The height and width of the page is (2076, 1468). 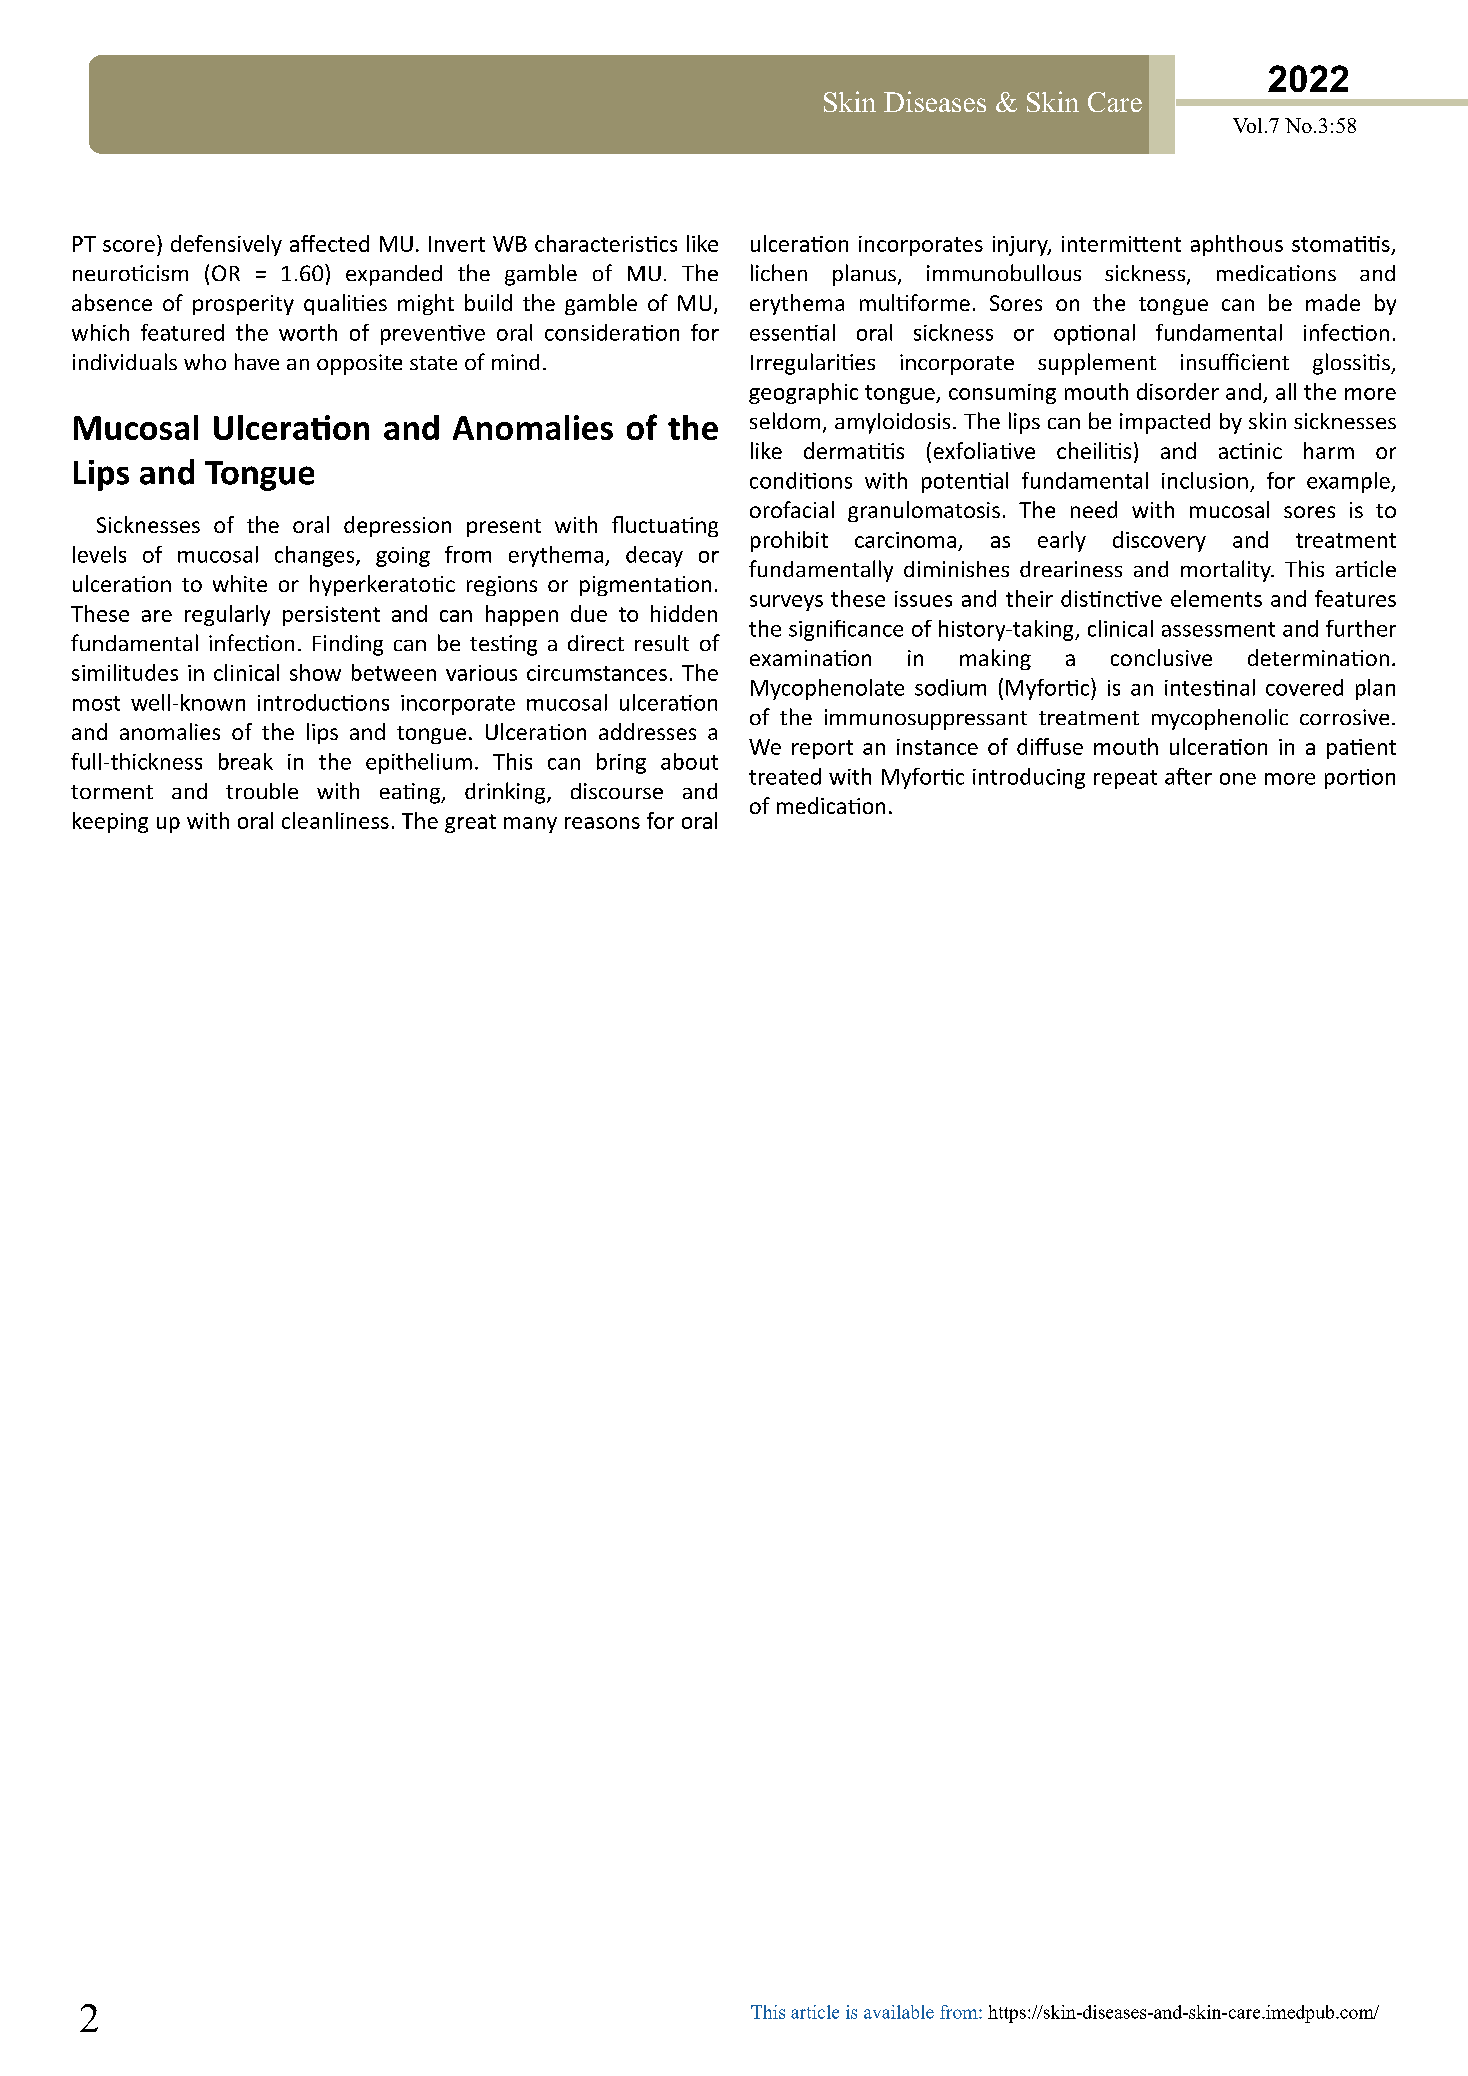 I want to click on available, so click(x=899, y=2012).
